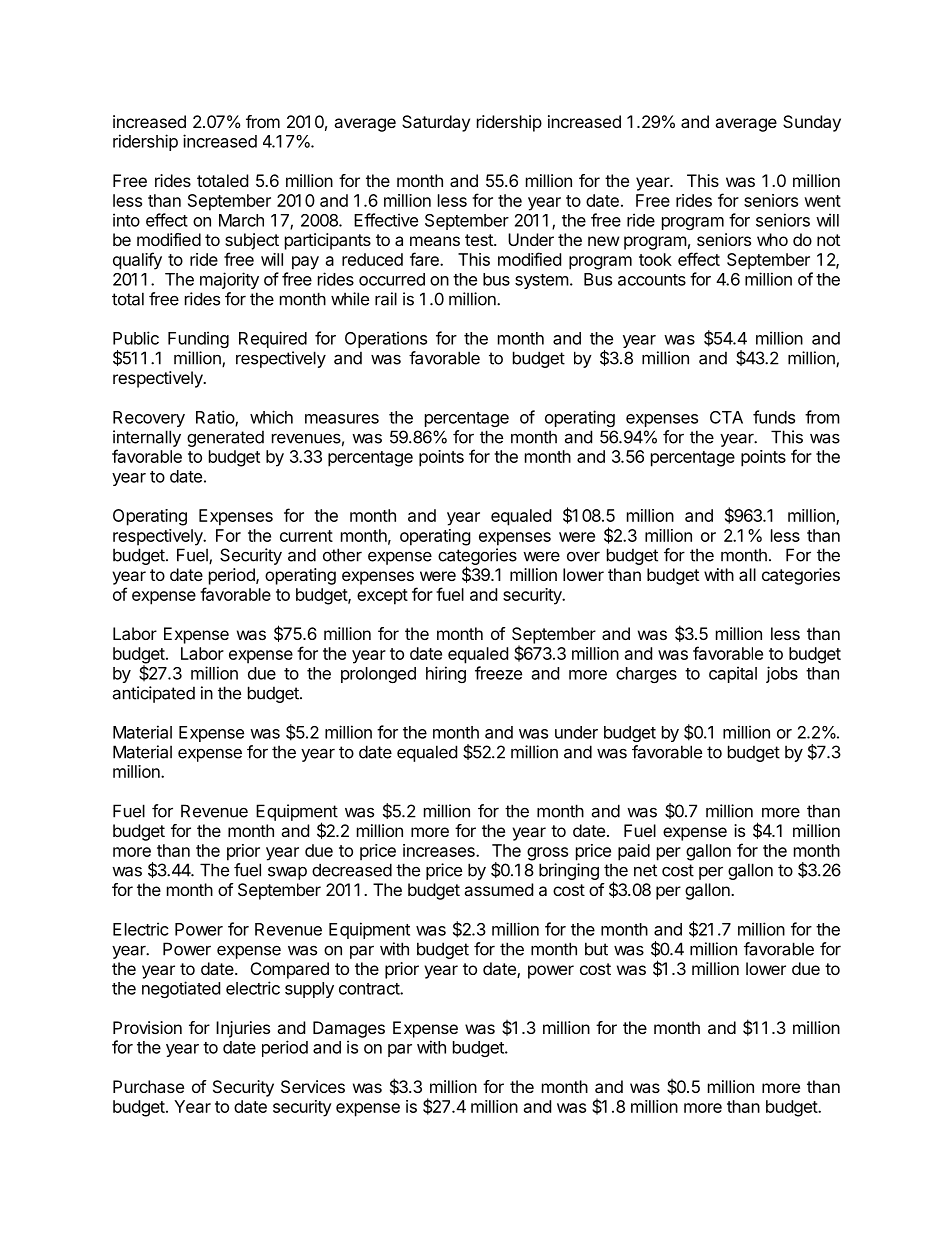 This page has height=1233, width=952. What do you see at coordinates (436, 123) in the page?
I see `Saturday` at bounding box center [436, 123].
